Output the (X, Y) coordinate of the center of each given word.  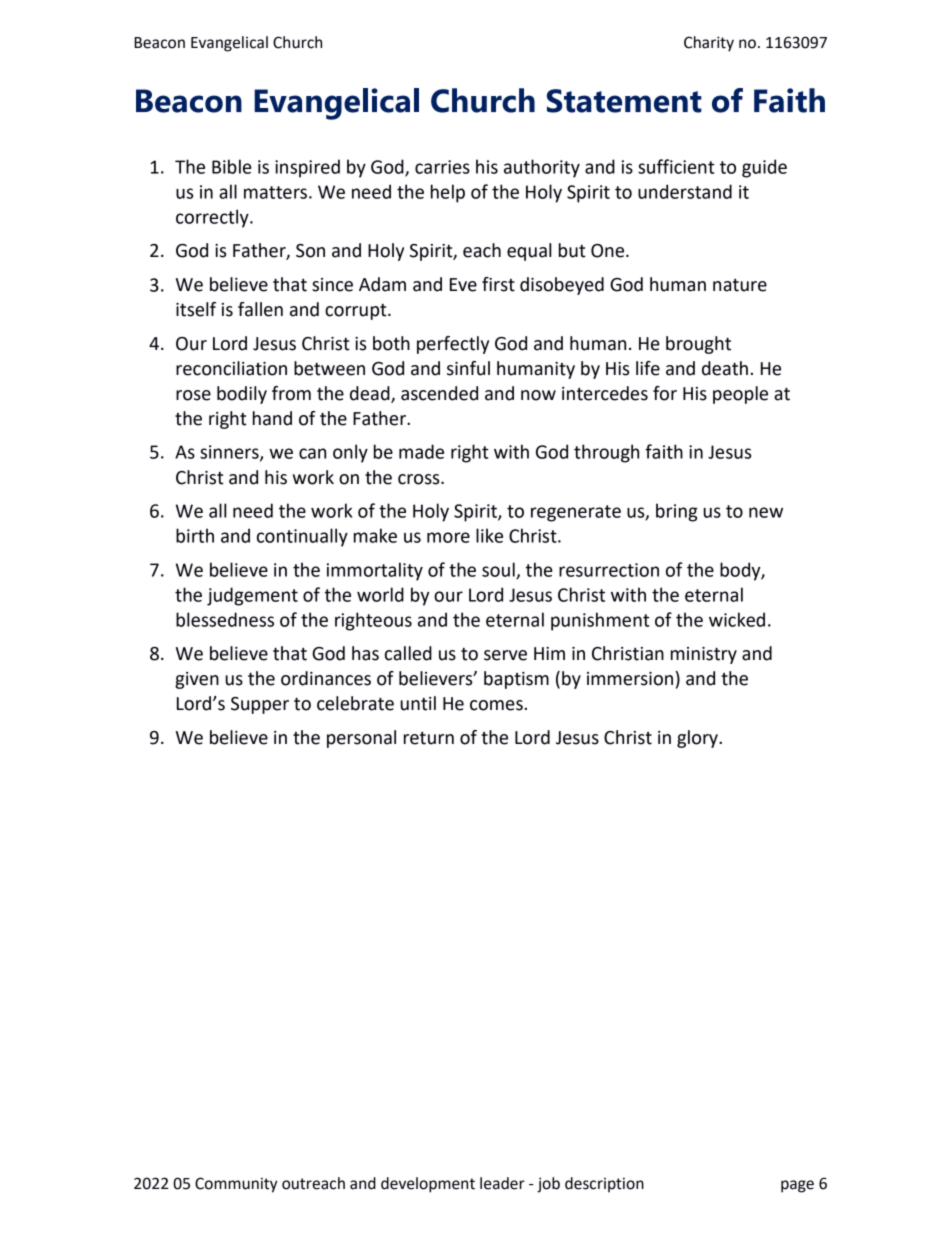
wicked (737, 619)
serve (505, 655)
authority (542, 168)
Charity (709, 44)
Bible (232, 166)
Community (236, 1185)
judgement (252, 596)
